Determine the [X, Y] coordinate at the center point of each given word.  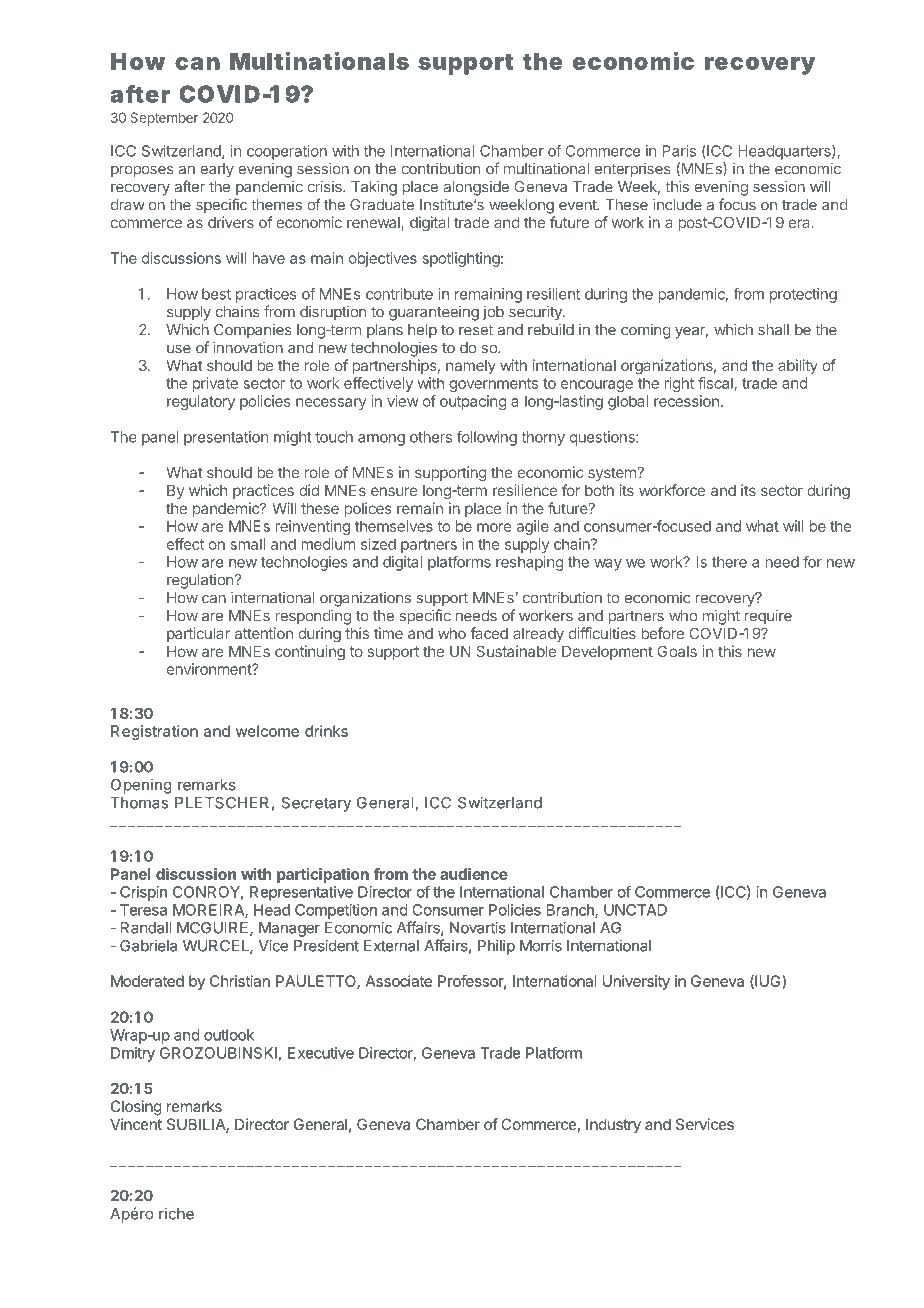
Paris [679, 151]
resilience [525, 490]
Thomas [139, 803]
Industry [613, 1125]
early [217, 170]
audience [474, 874]
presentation [226, 438]
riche [176, 1213]
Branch [571, 911]
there [729, 562]
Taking [374, 188]
